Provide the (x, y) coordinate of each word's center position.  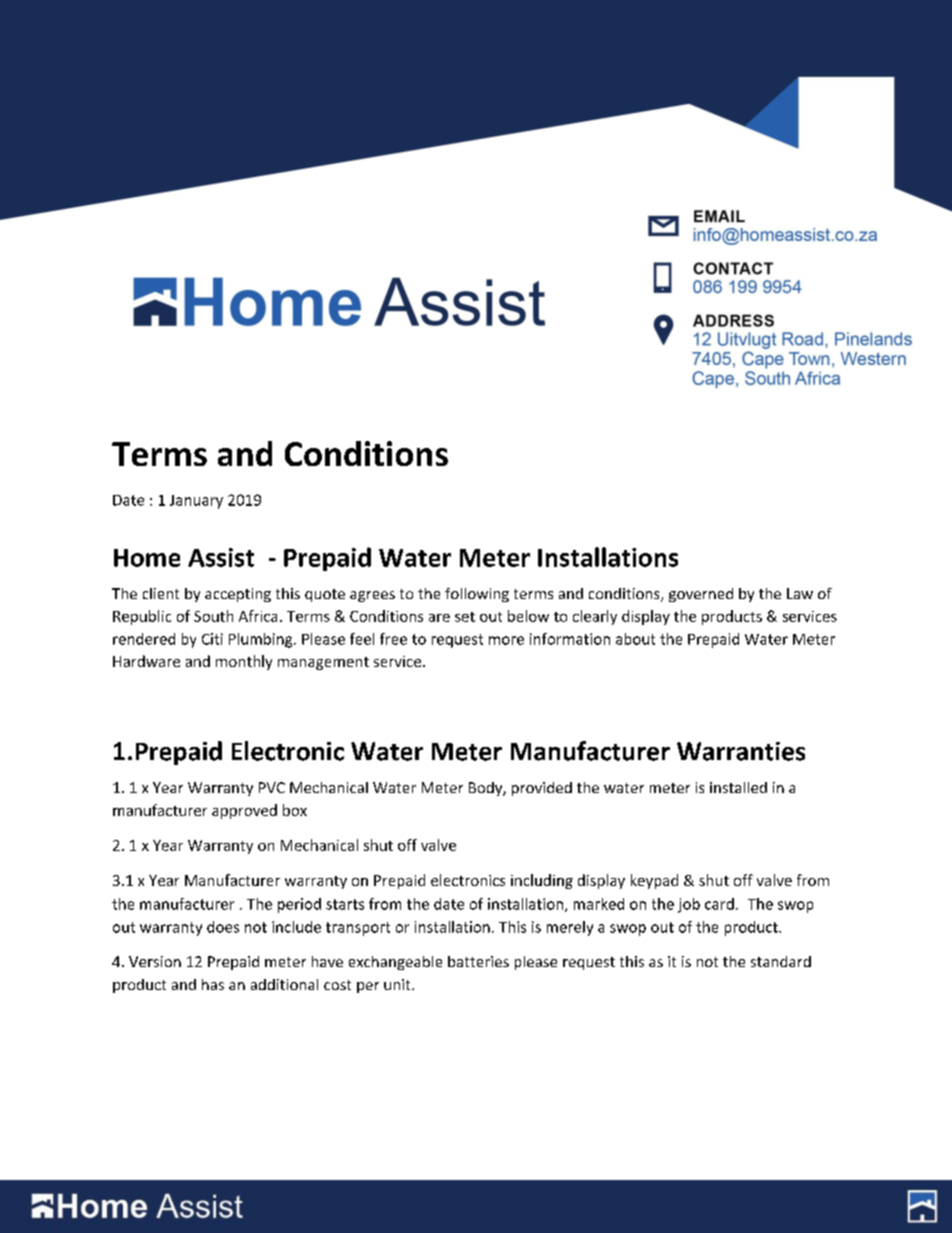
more (506, 640)
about (635, 639)
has (213, 984)
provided (542, 789)
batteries (478, 961)
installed (738, 787)
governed (701, 595)
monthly (244, 662)
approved (244, 811)
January (196, 502)
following (477, 595)
